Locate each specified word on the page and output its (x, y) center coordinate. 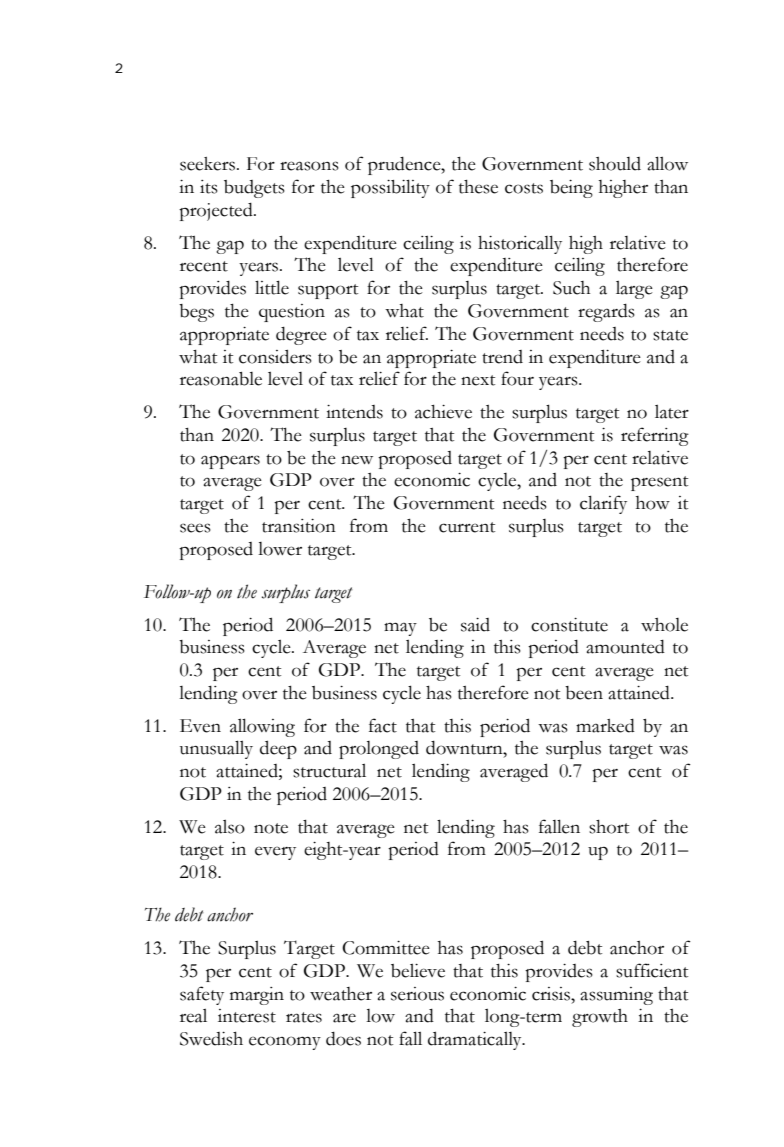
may (400, 629)
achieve (443, 411)
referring (655, 436)
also (230, 826)
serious (417, 994)
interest (247, 1016)
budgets (254, 189)
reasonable (221, 379)
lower (280, 549)
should (615, 164)
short (609, 826)
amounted (625, 647)
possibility (390, 188)
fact (383, 725)
